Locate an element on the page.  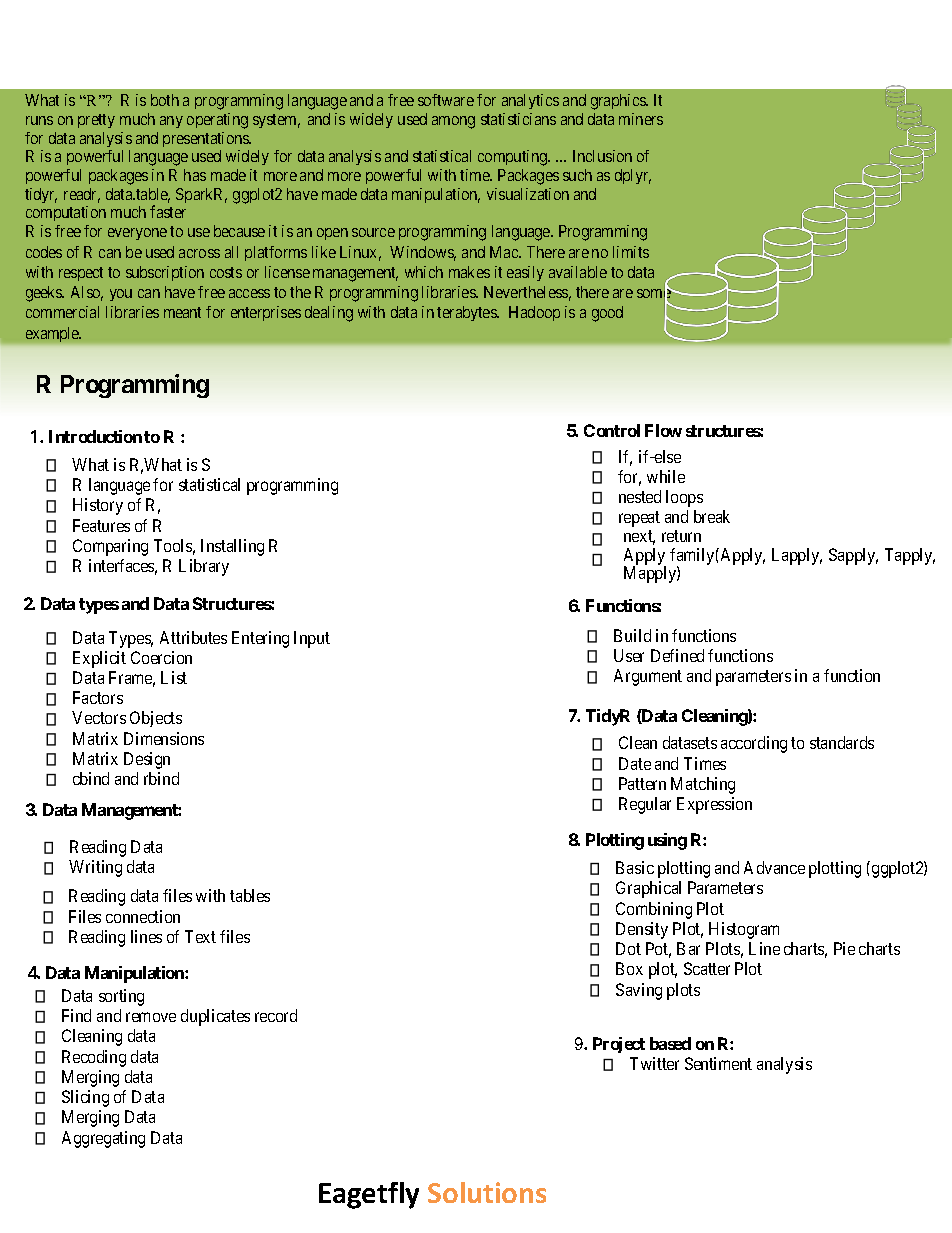
Regular is located at coordinates (645, 805).
